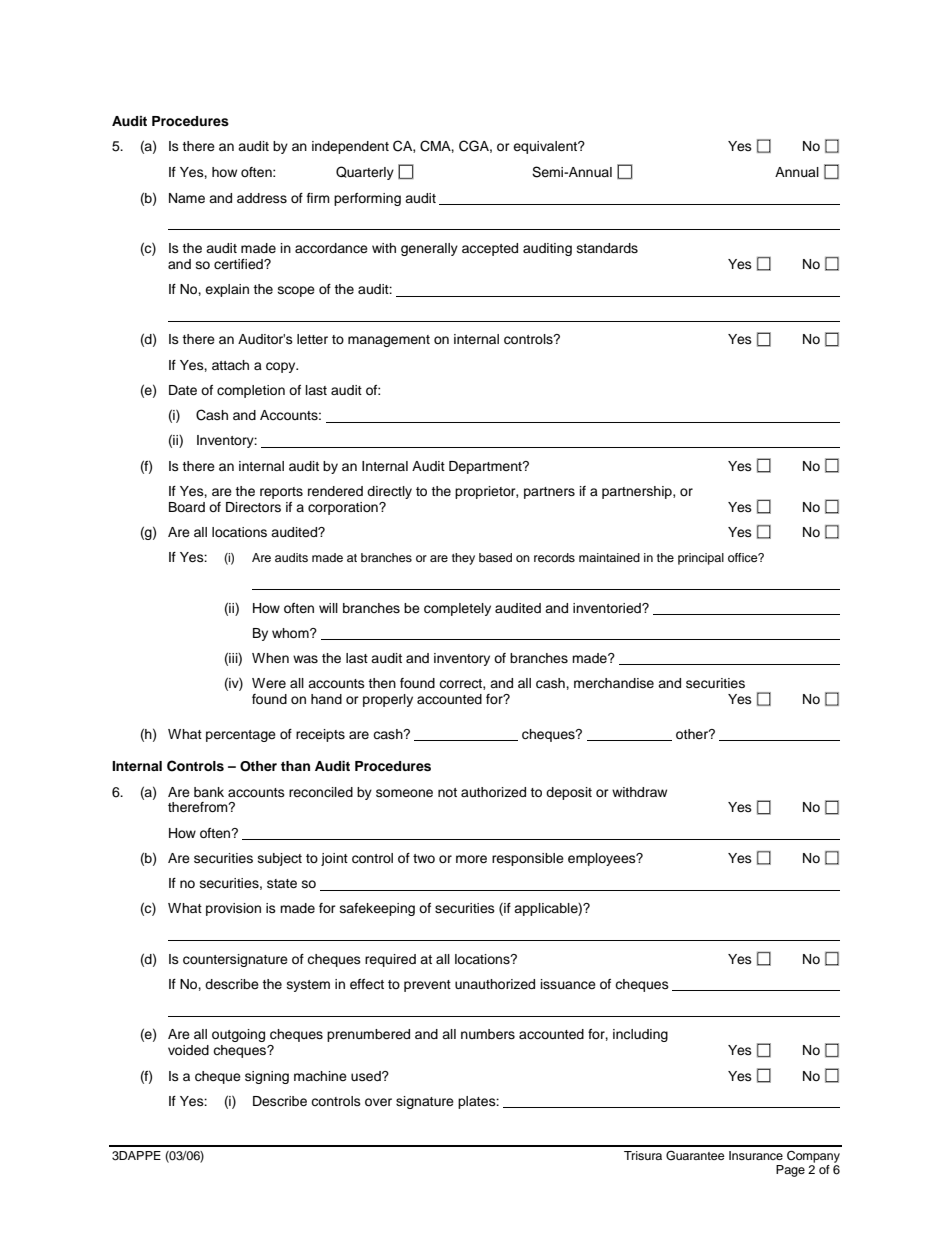 The image size is (952, 1233). I want to click on Guarantee, so click(695, 1156).
